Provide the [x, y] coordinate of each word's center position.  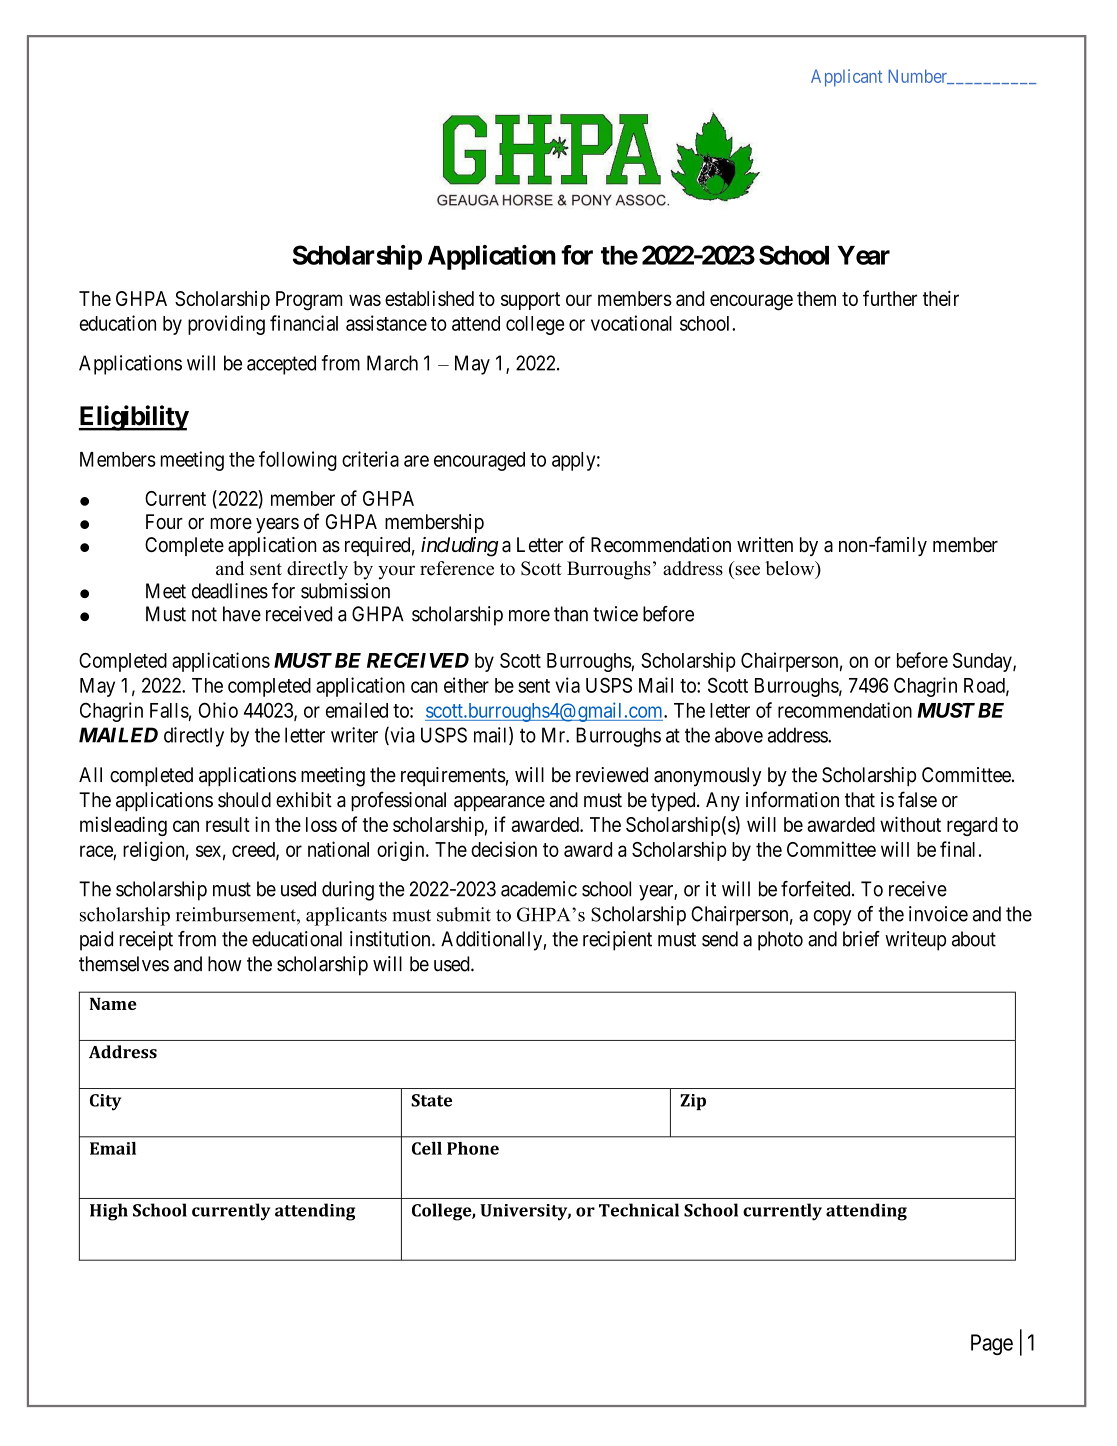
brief [861, 939]
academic [539, 889]
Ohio [218, 710]
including [460, 547]
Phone [473, 1148]
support [530, 301]
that [860, 800]
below [791, 569]
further [890, 298]
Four [164, 522]
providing [226, 325]
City [105, 1102]
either [466, 685]
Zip [693, 1102]
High [109, 1212]
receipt [146, 941]
